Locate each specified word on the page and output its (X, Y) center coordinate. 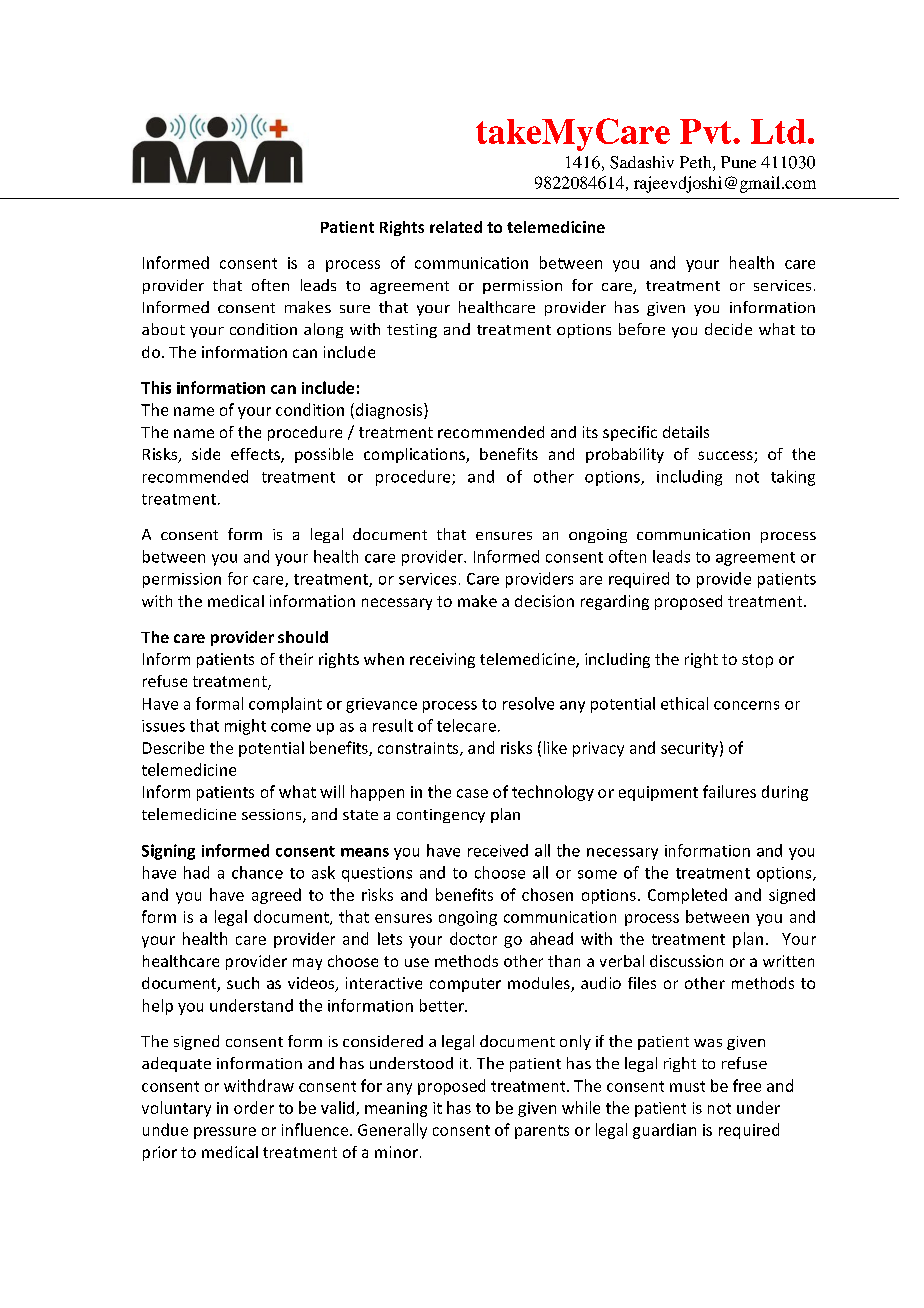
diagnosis (389, 411)
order (254, 1107)
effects (256, 455)
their (296, 659)
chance (257, 872)
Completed (687, 896)
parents (542, 1132)
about (163, 329)
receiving (442, 660)
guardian (664, 1131)
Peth (697, 163)
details (686, 432)
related (456, 227)
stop (757, 661)
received (498, 850)
